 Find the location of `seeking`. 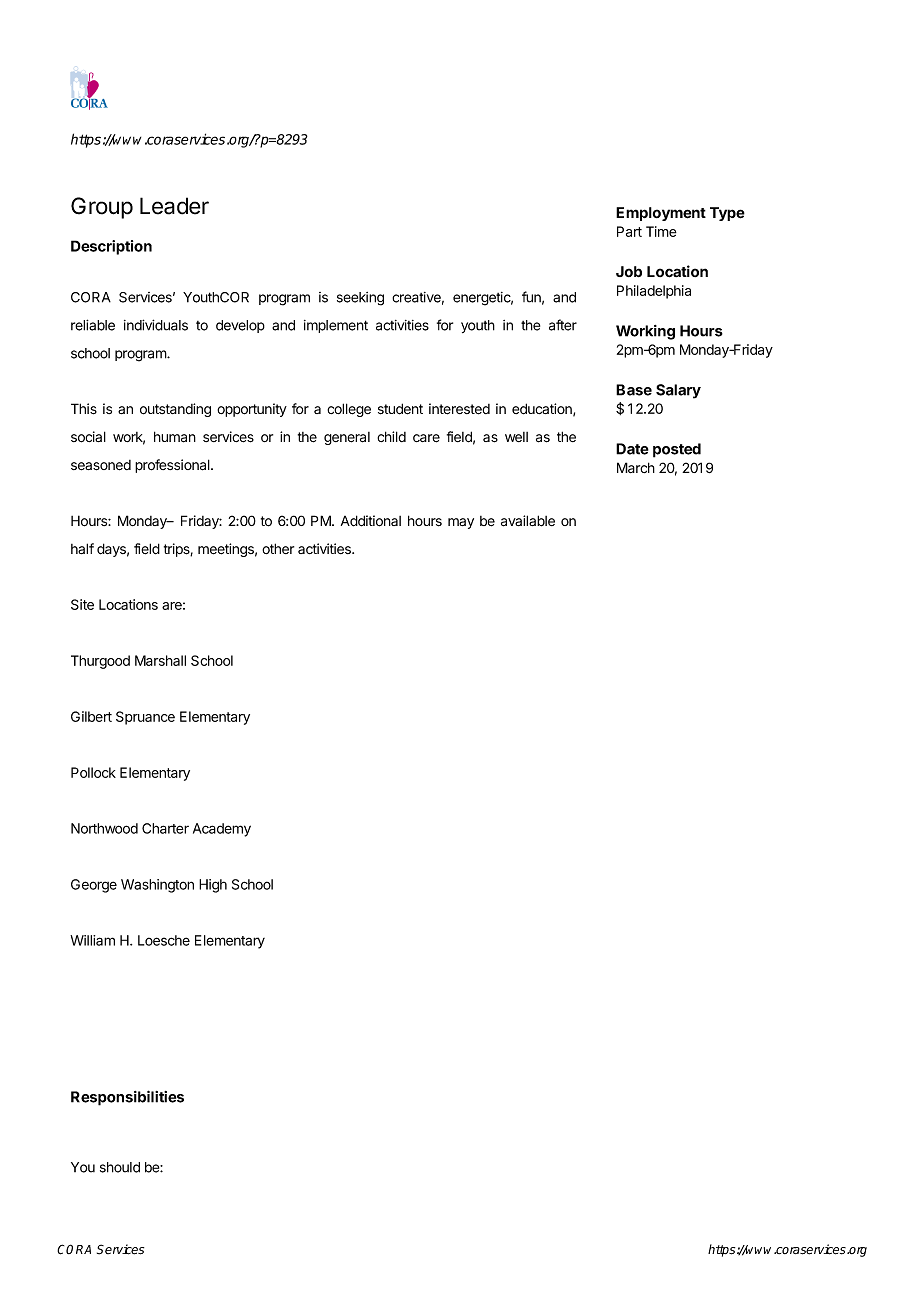

seeking is located at coordinates (360, 299).
